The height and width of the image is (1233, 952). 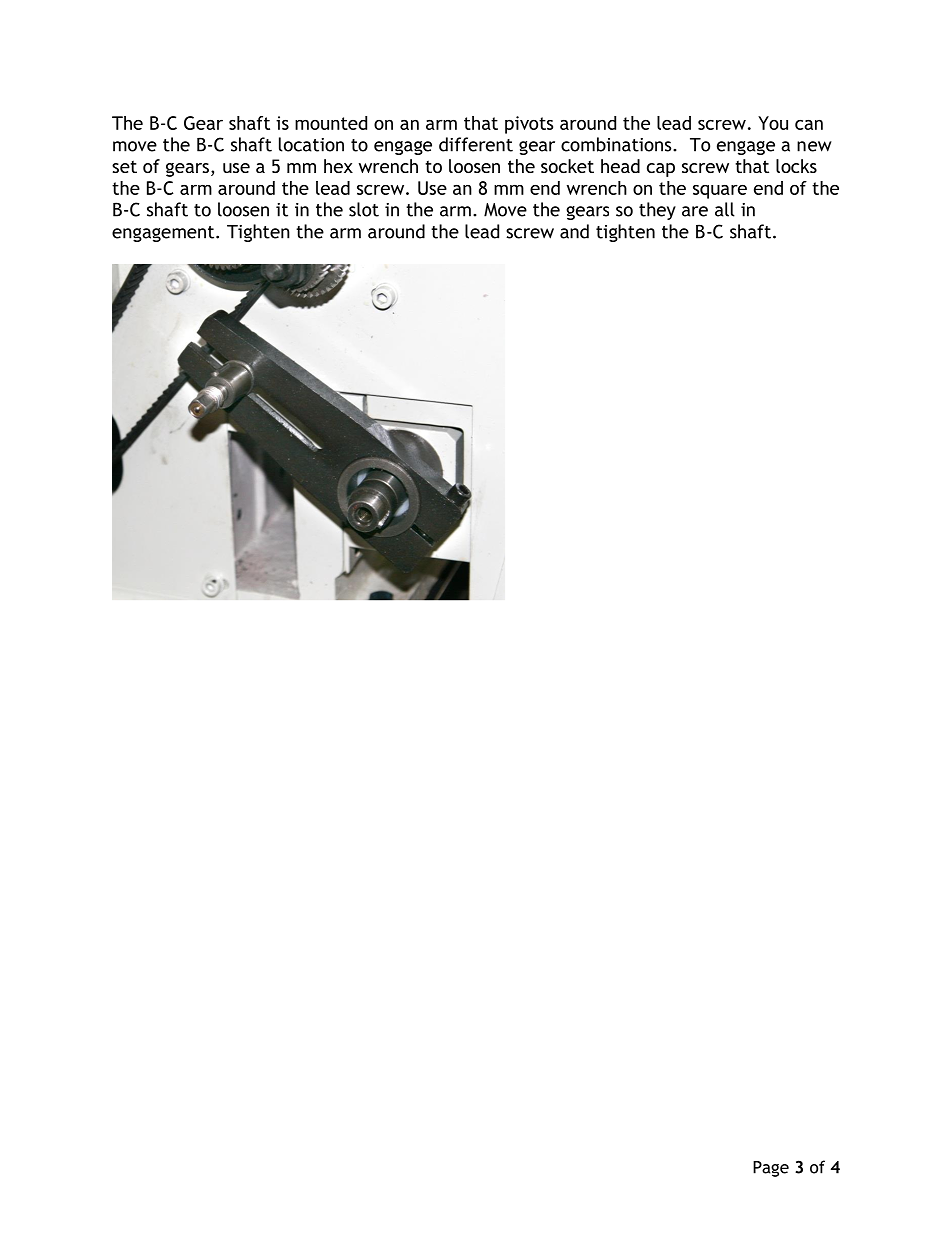 What do you see at coordinates (720, 192) in the image?
I see `square` at bounding box center [720, 192].
